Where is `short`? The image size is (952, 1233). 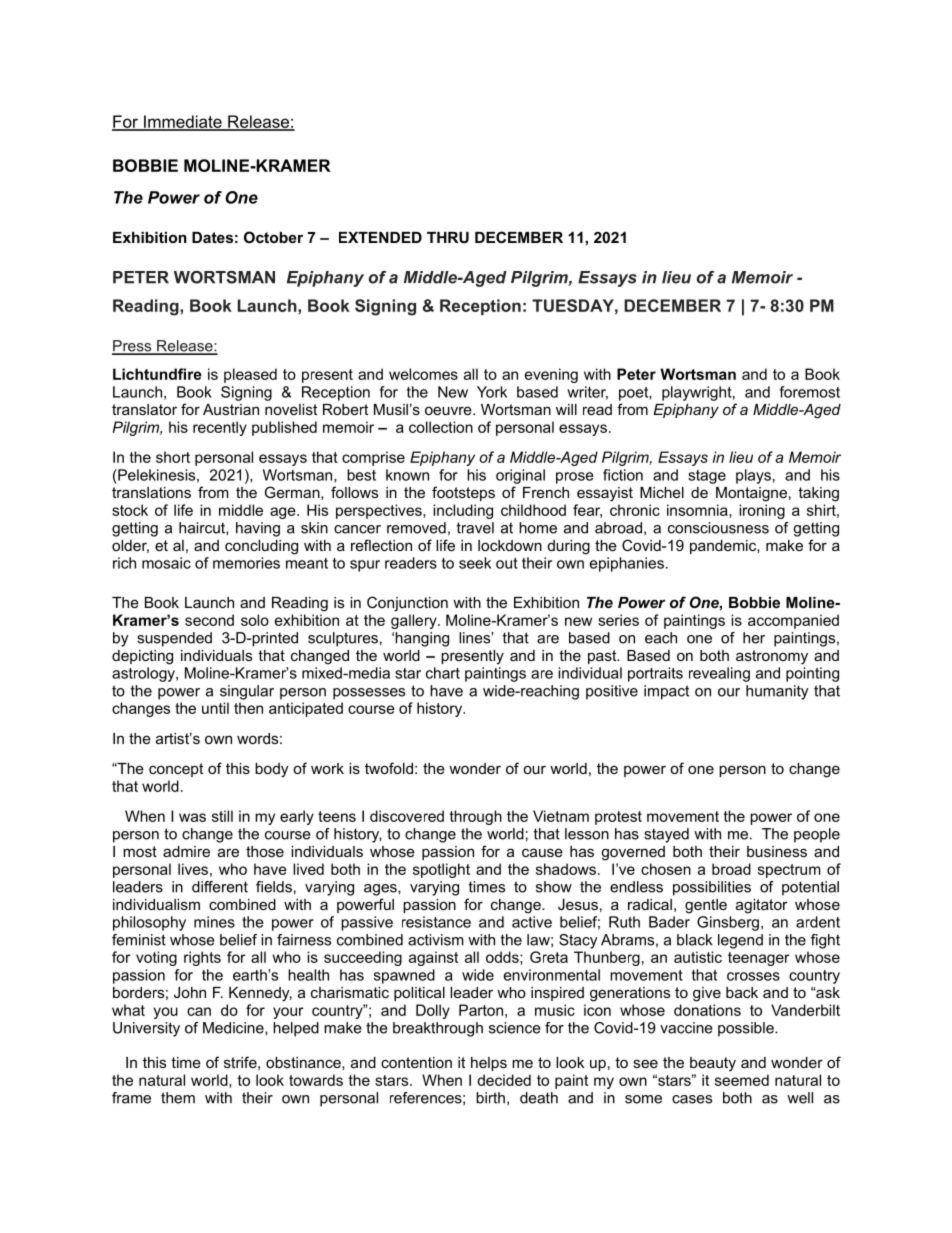
short is located at coordinates (173, 457).
